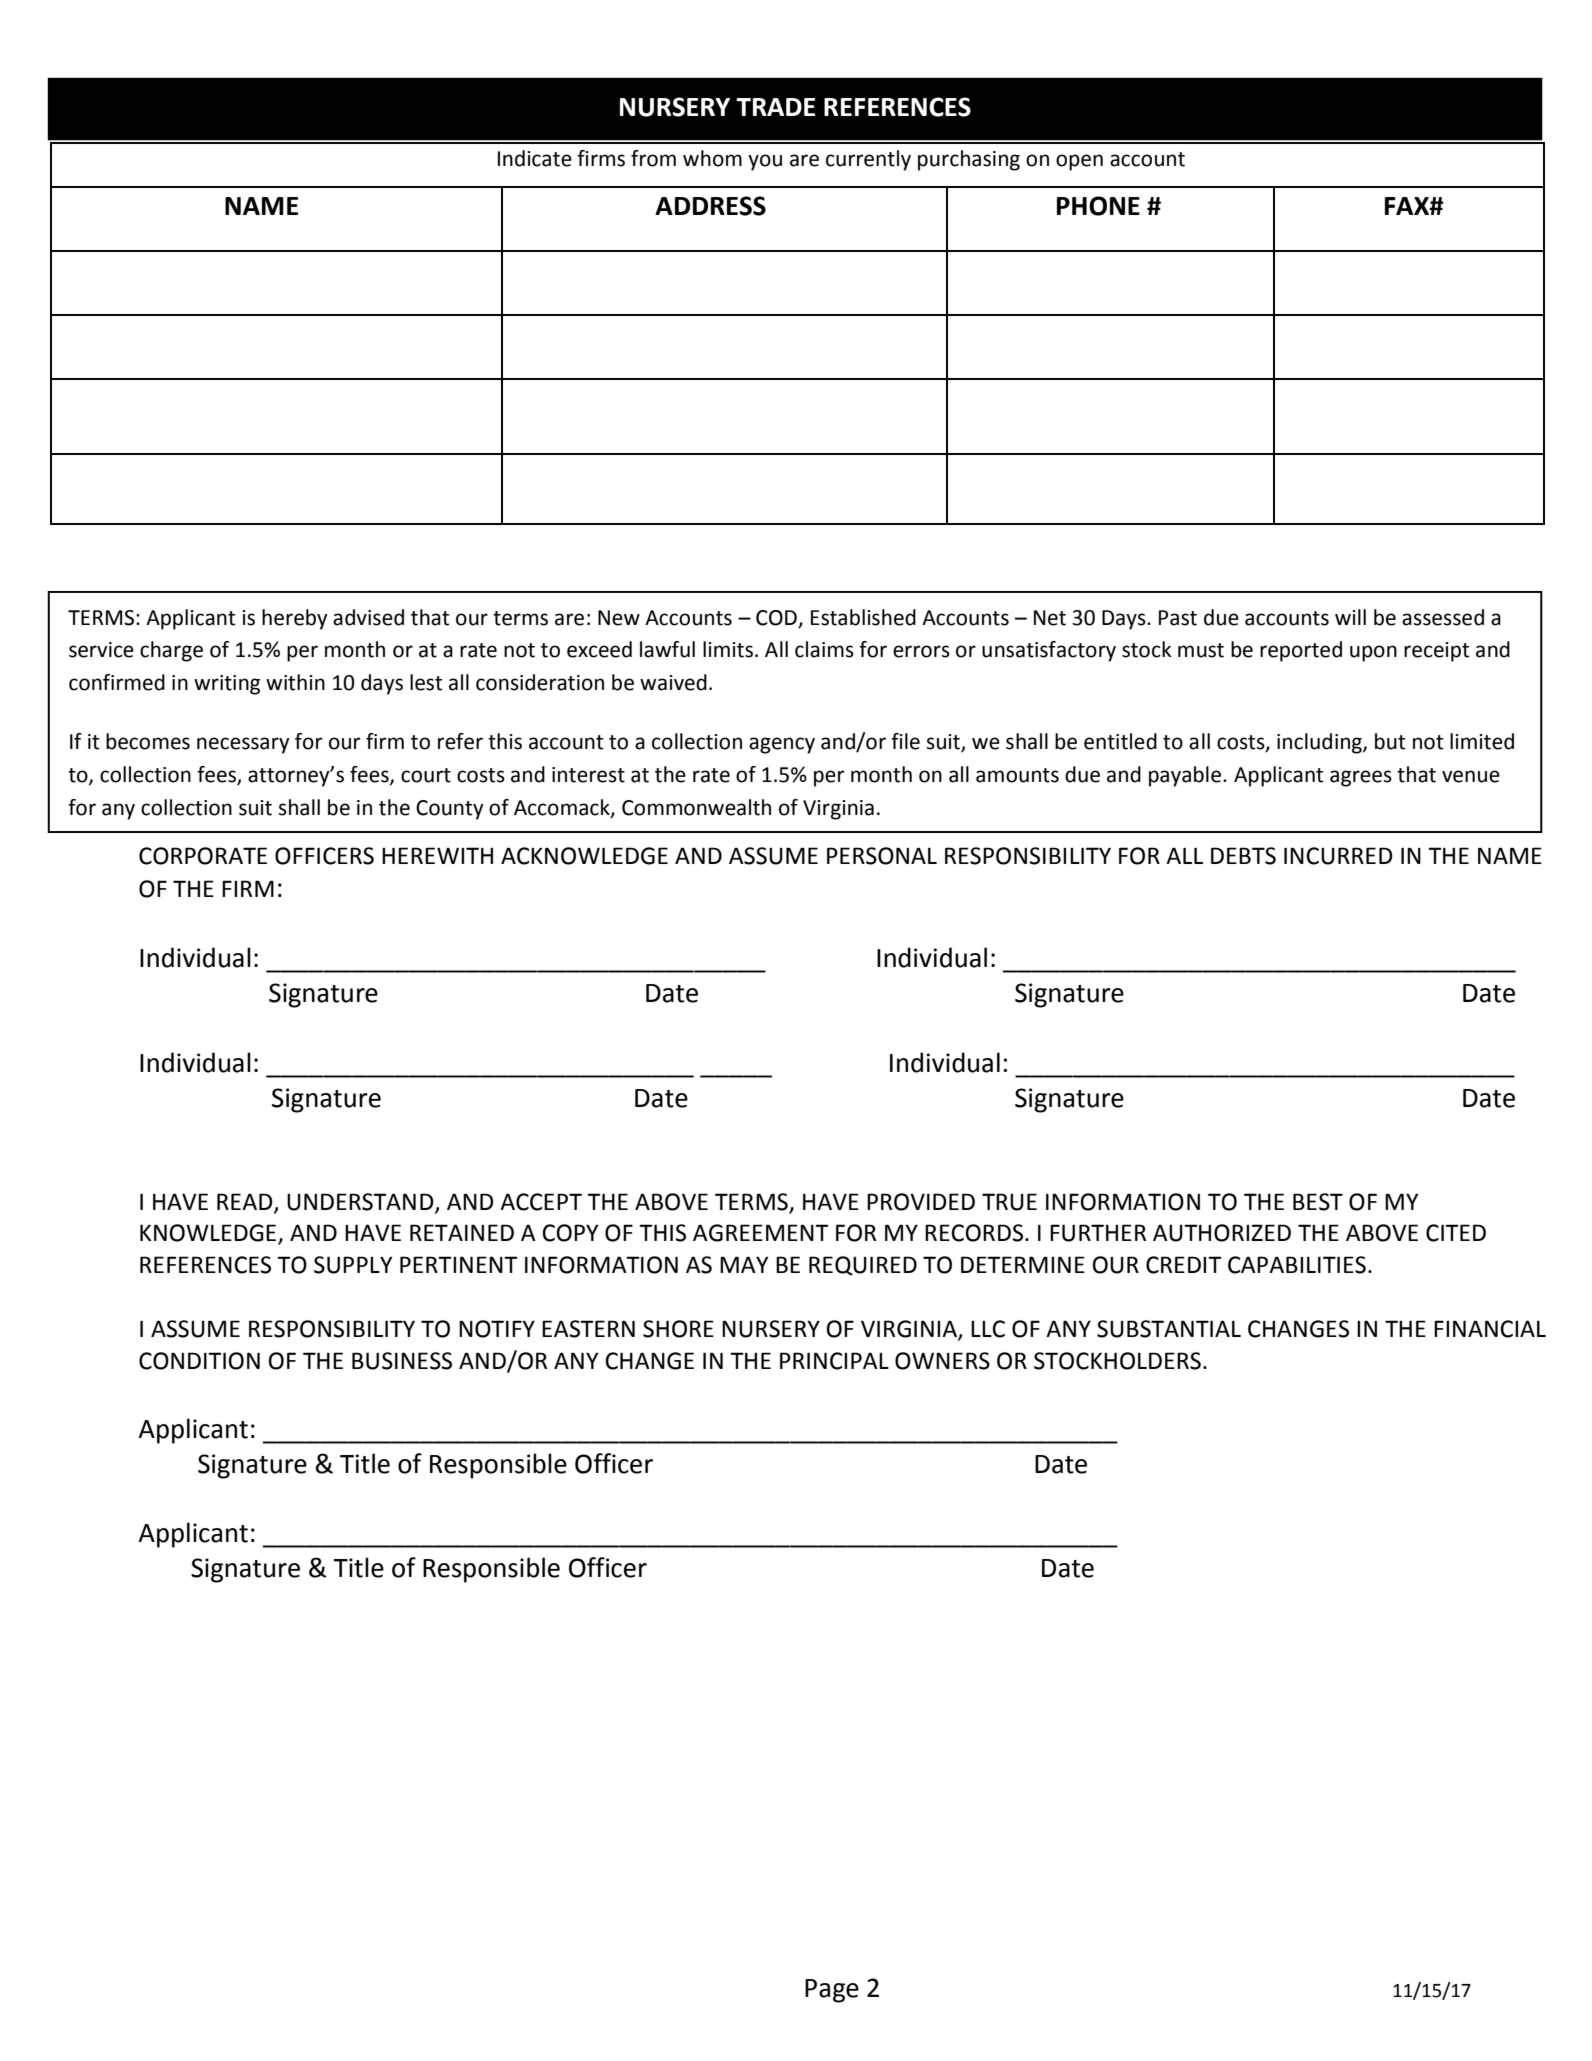 The height and width of the document is (2061, 1592). What do you see at coordinates (246, 1202) in the document?
I see `READ` at bounding box center [246, 1202].
